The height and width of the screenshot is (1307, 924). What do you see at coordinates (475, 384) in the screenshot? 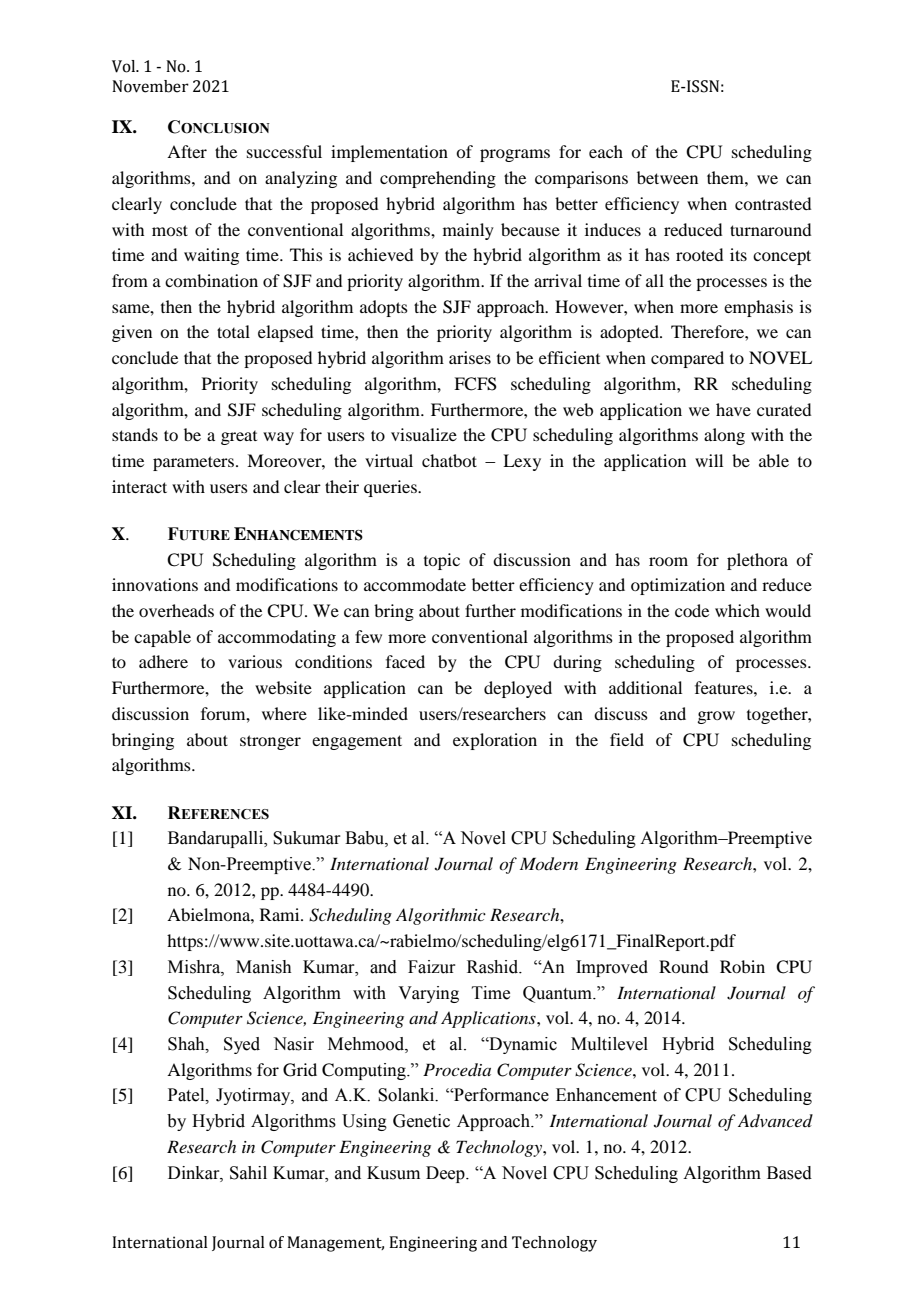
I see `FCFS` at bounding box center [475, 384].
